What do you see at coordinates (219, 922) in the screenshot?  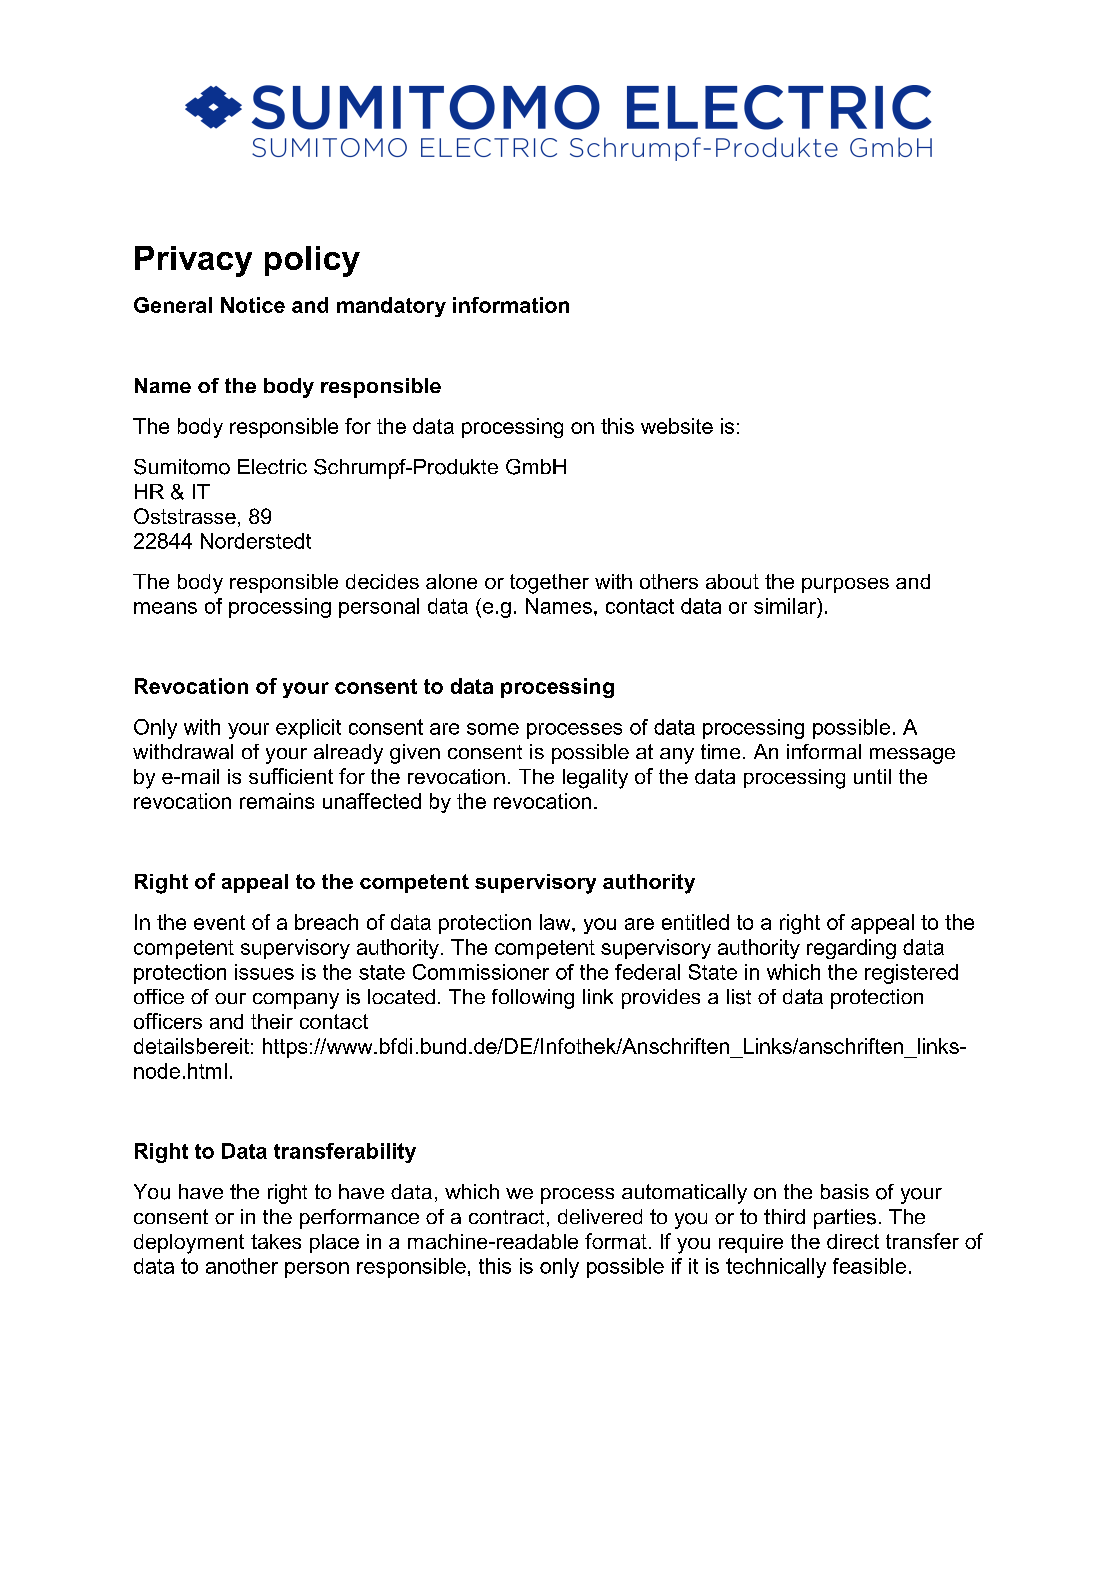 I see `event` at bounding box center [219, 922].
